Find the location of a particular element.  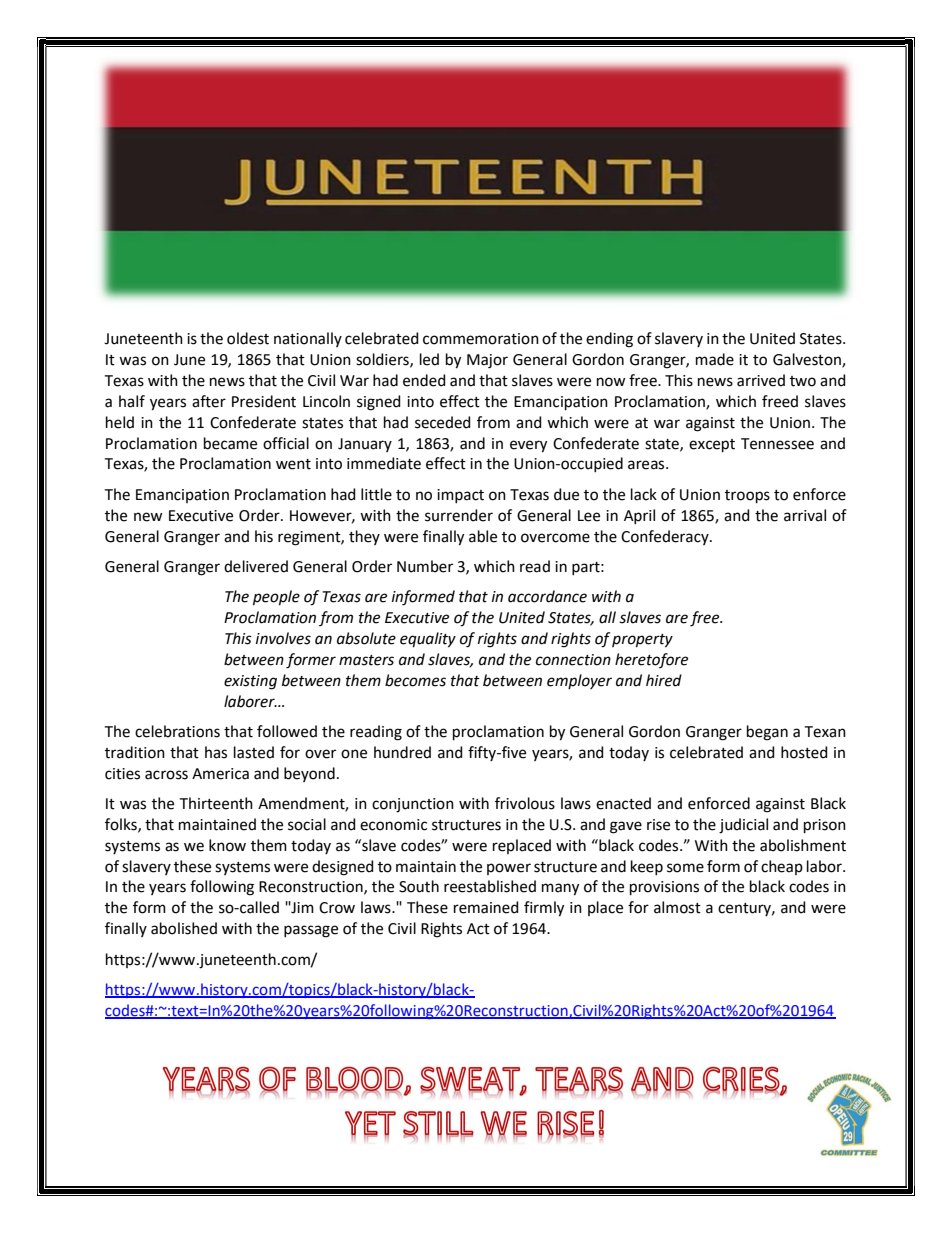

impact is located at coordinates (460, 496).
